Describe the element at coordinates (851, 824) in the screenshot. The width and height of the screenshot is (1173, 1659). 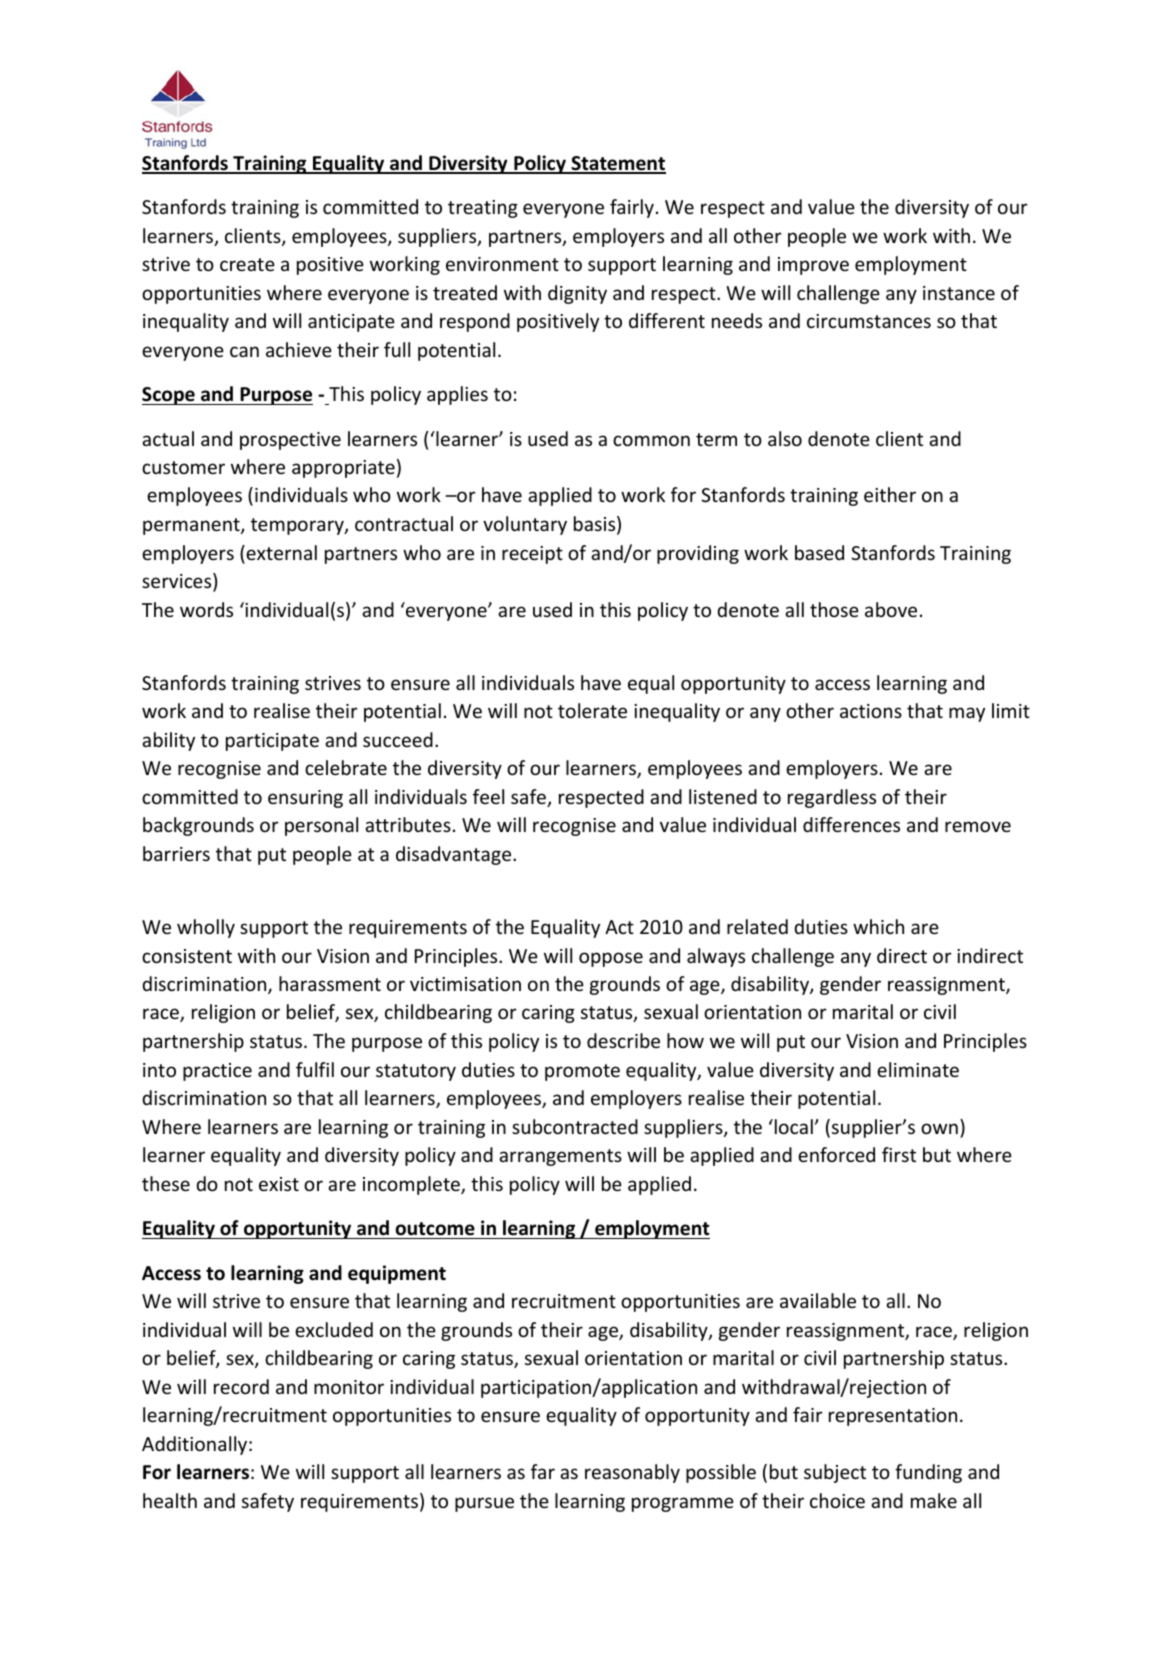
I see `differences` at that location.
